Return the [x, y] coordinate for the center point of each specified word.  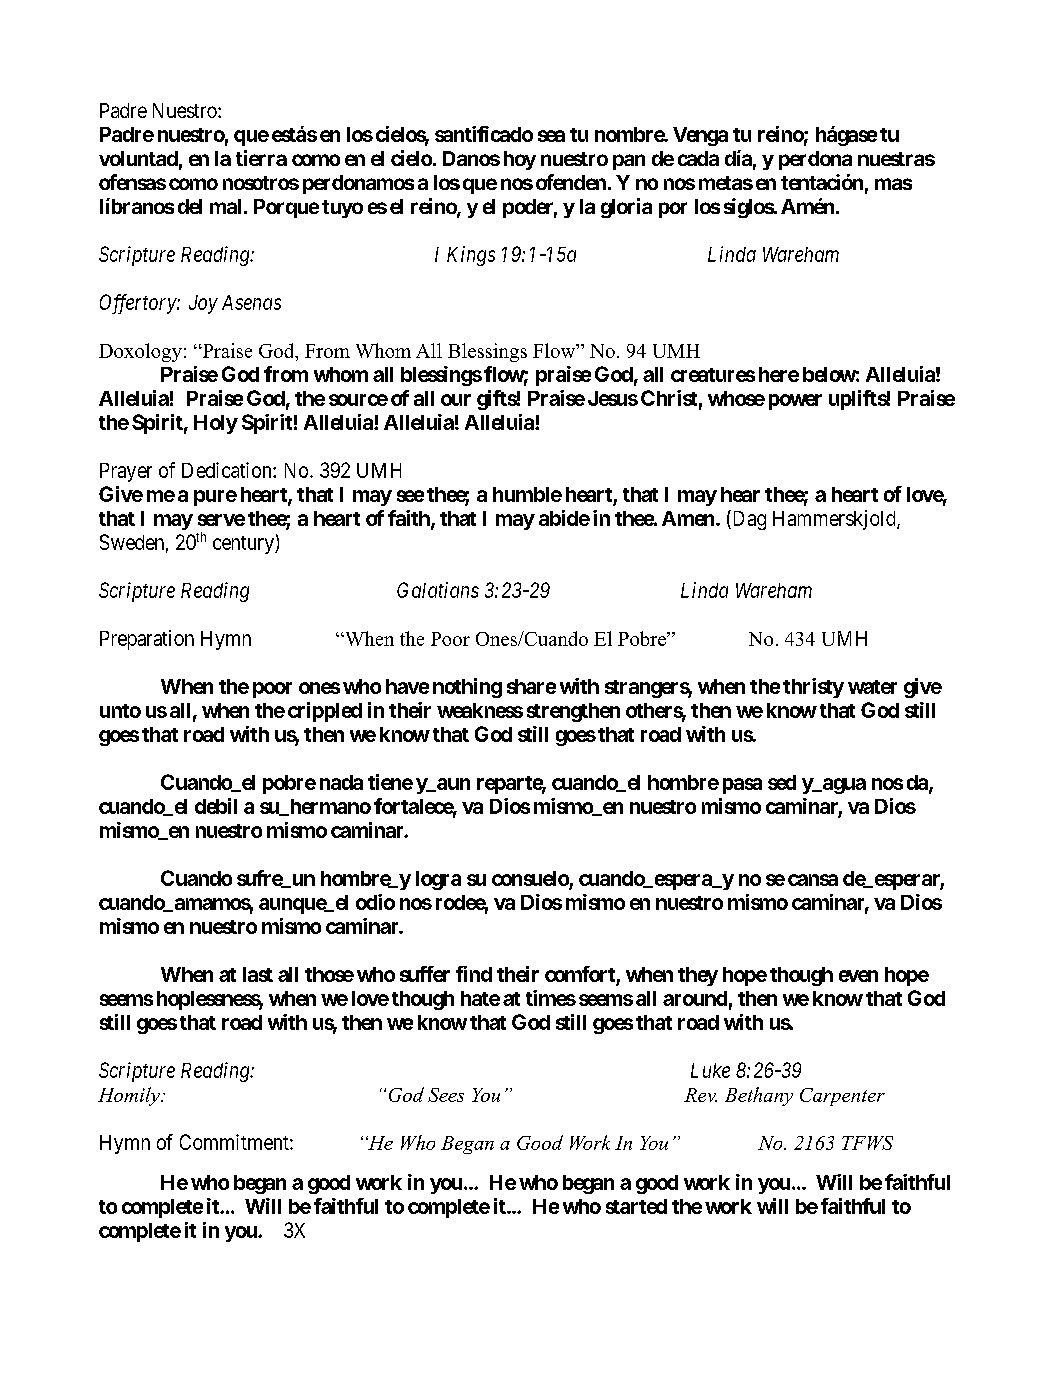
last [258, 974]
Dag [748, 520]
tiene [390, 782]
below [829, 374]
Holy [216, 424]
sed [782, 782]
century [244, 545]
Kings [471, 256]
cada [698, 158]
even [858, 976]
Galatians [438, 590]
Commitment [235, 1142]
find [474, 974]
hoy [520, 160]
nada [341, 782]
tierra [261, 158]
